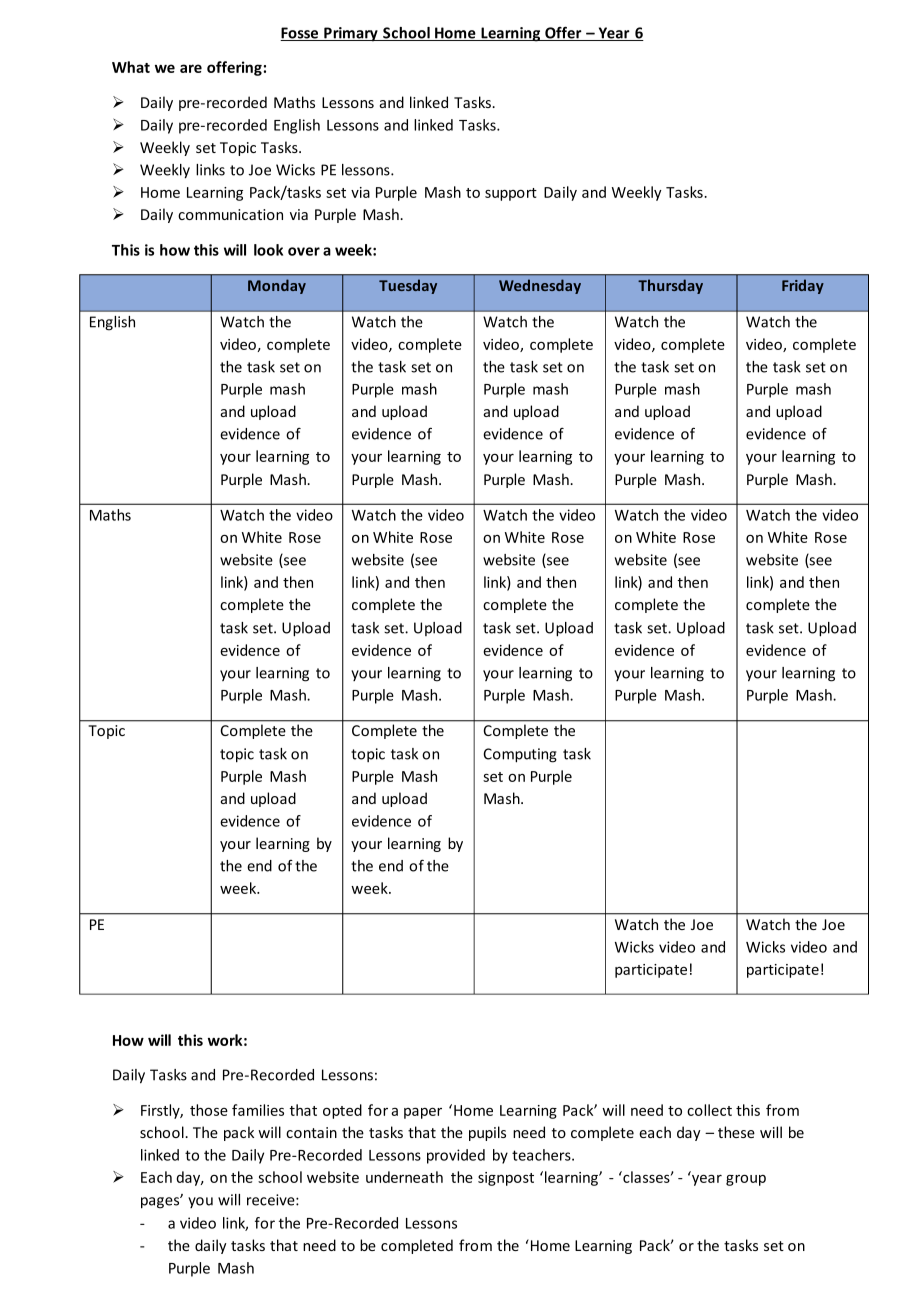 The height and width of the image is (1308, 924). Describe the element at coordinates (456, 1156) in the image. I see `provided` at that location.
